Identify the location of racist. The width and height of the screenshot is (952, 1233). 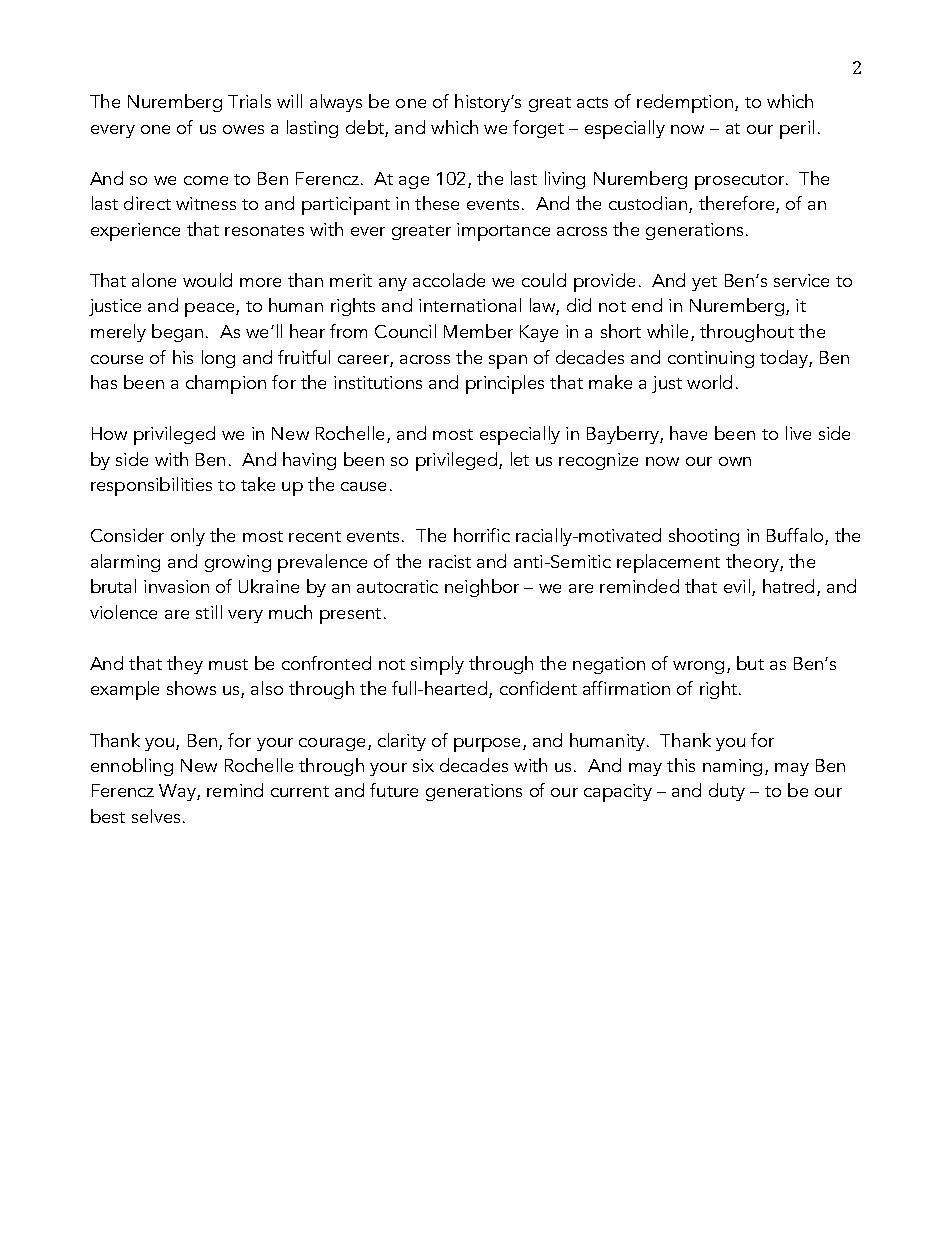
(450, 561).
